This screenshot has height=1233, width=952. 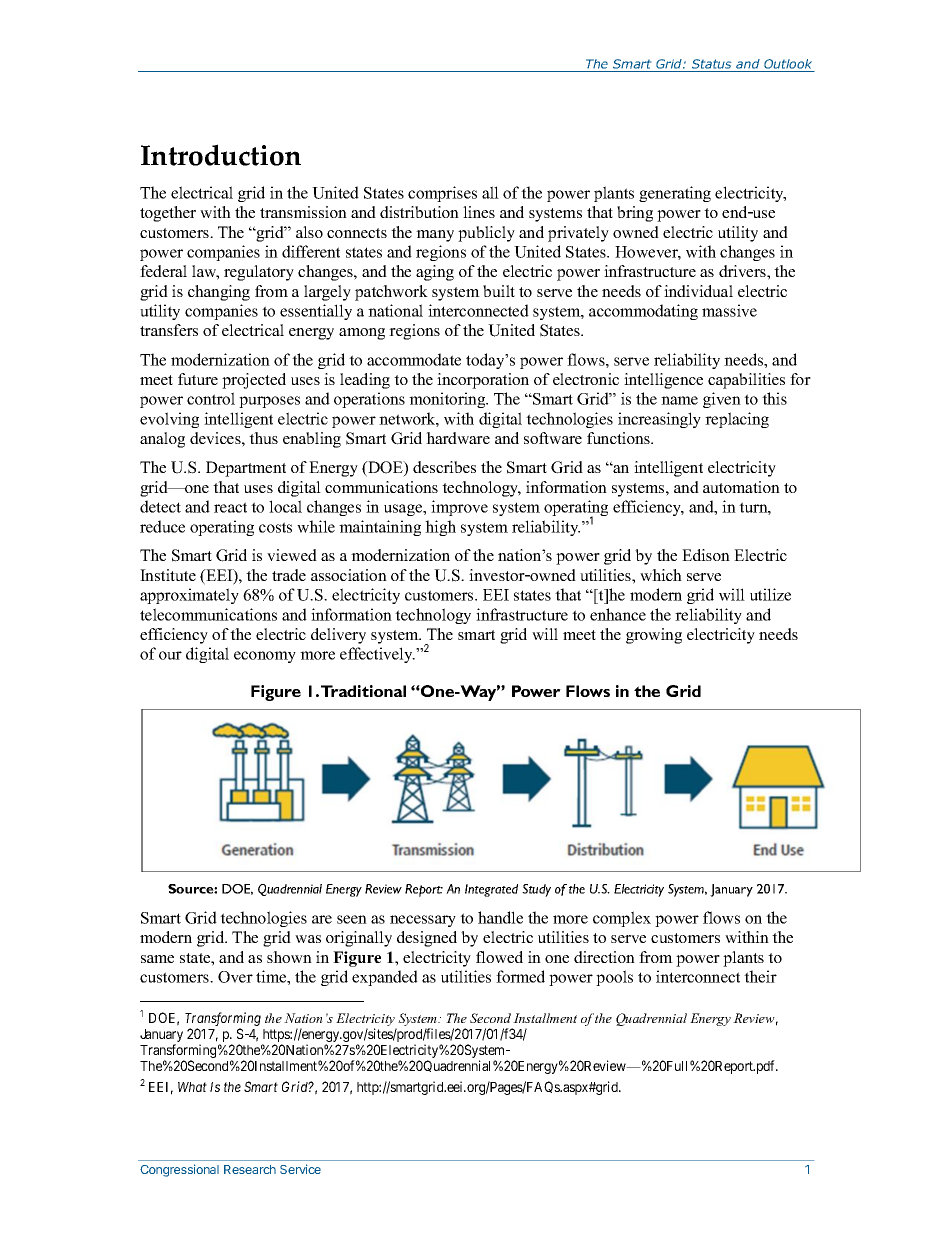 What do you see at coordinates (622, 919) in the screenshot?
I see `complex` at bounding box center [622, 919].
